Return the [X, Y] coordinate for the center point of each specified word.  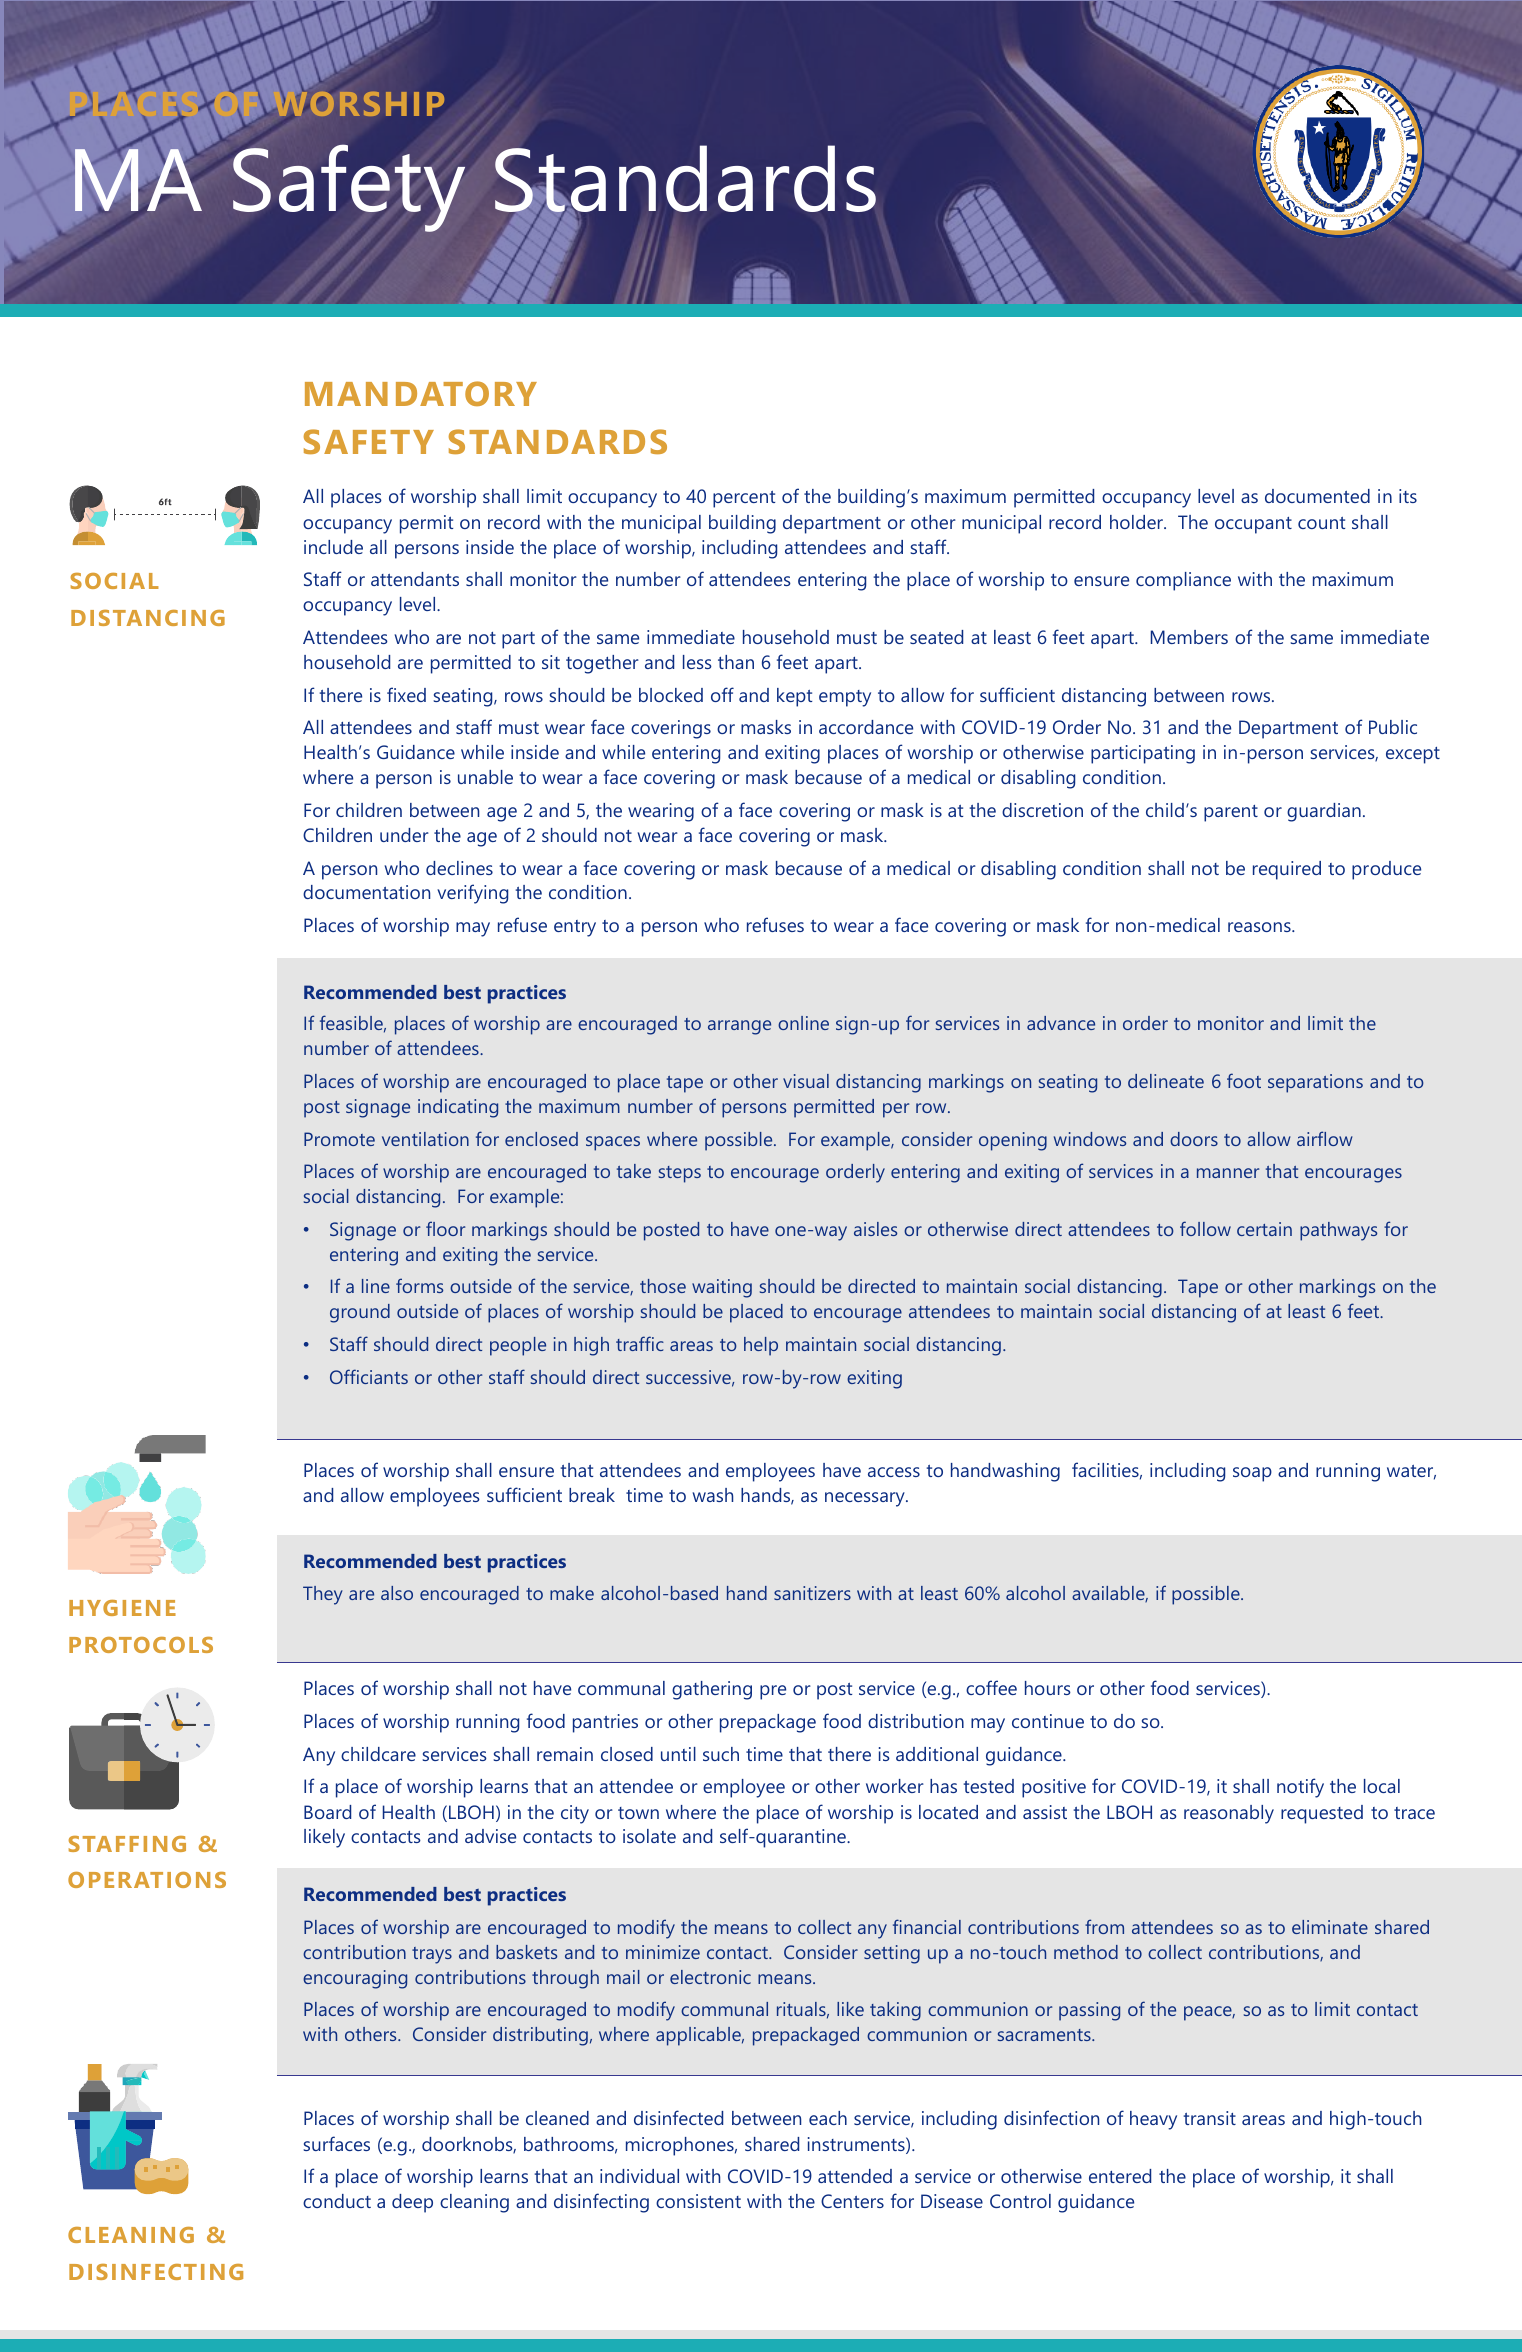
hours [1048, 1688]
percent [744, 499]
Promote [339, 1139]
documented [1317, 496]
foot [1244, 1080]
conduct [337, 2201]
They [323, 1595]
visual [806, 1081]
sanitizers [812, 1593]
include [333, 547]
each [828, 2118]
